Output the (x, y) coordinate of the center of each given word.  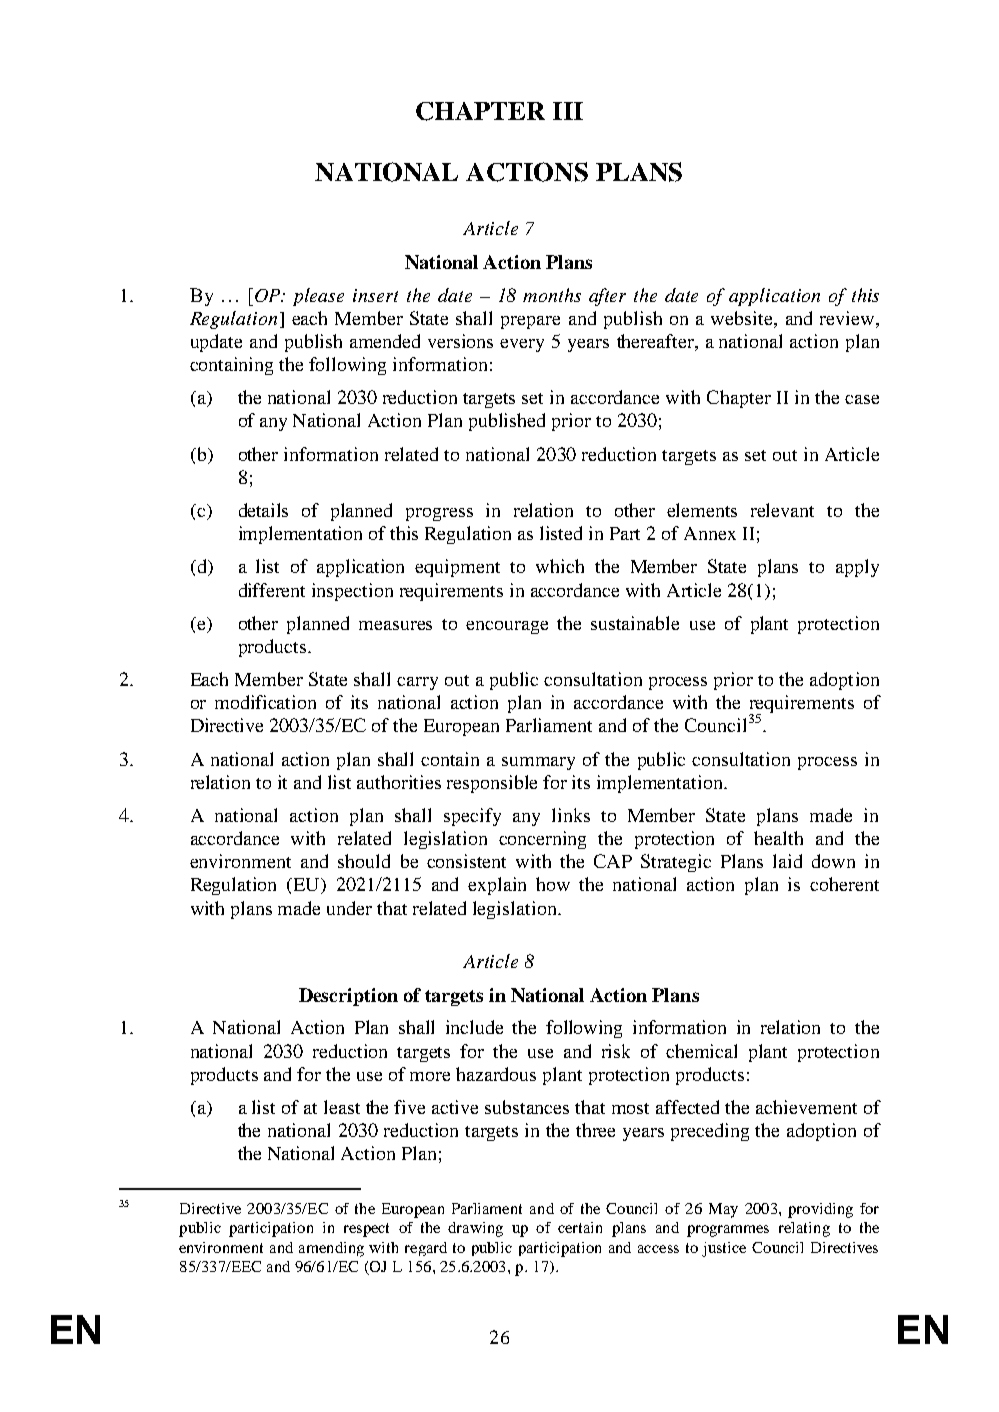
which (560, 566)
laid (787, 861)
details (263, 510)
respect (366, 1230)
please (318, 297)
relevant (782, 510)
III (568, 111)
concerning (542, 840)
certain (580, 1227)
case (862, 399)
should (364, 861)
